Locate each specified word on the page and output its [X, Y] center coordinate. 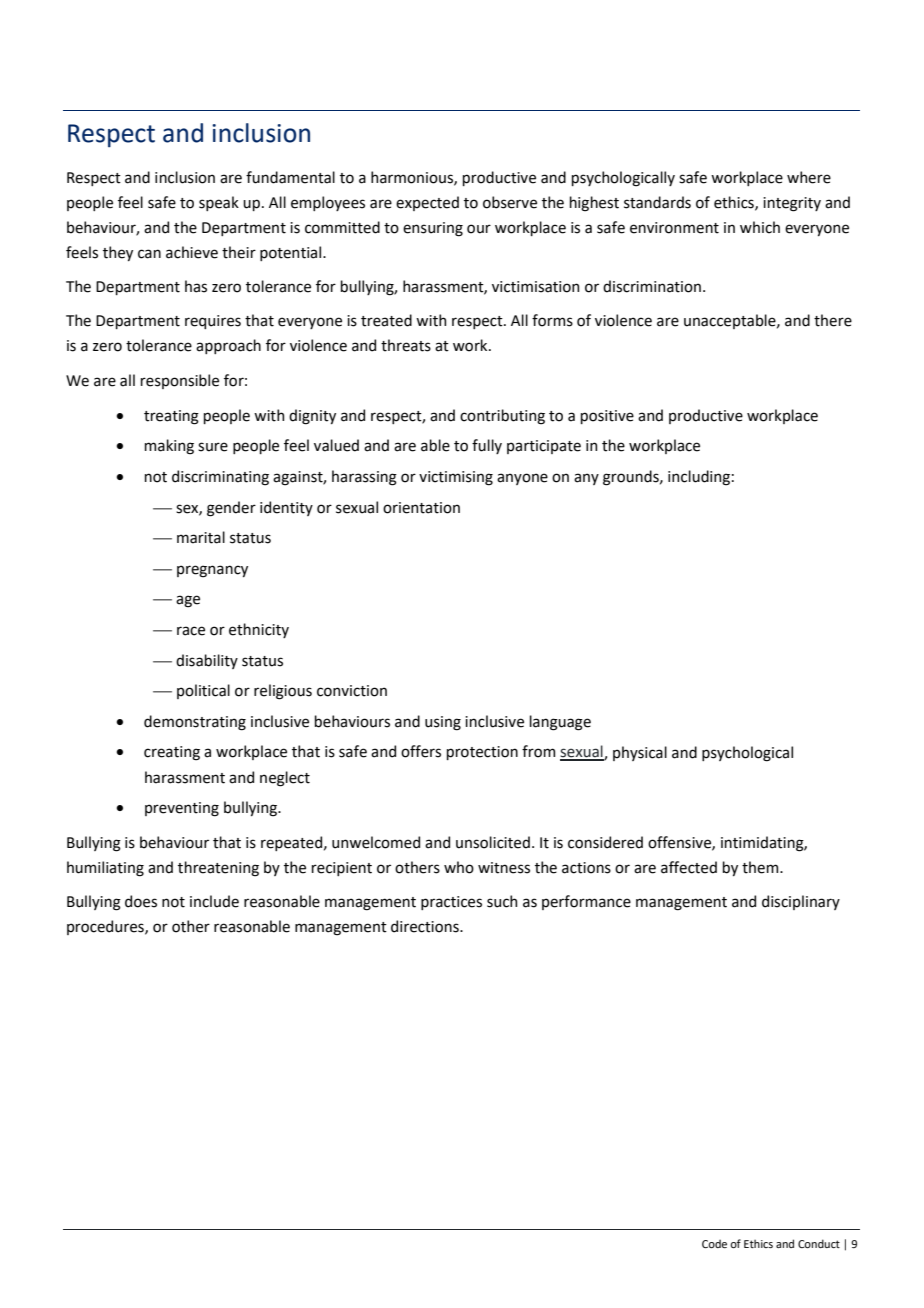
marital [201, 537]
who [459, 867]
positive [607, 417]
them [761, 867]
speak [219, 203]
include [214, 901]
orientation [421, 508]
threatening [218, 869]
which [760, 227]
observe [510, 202]
